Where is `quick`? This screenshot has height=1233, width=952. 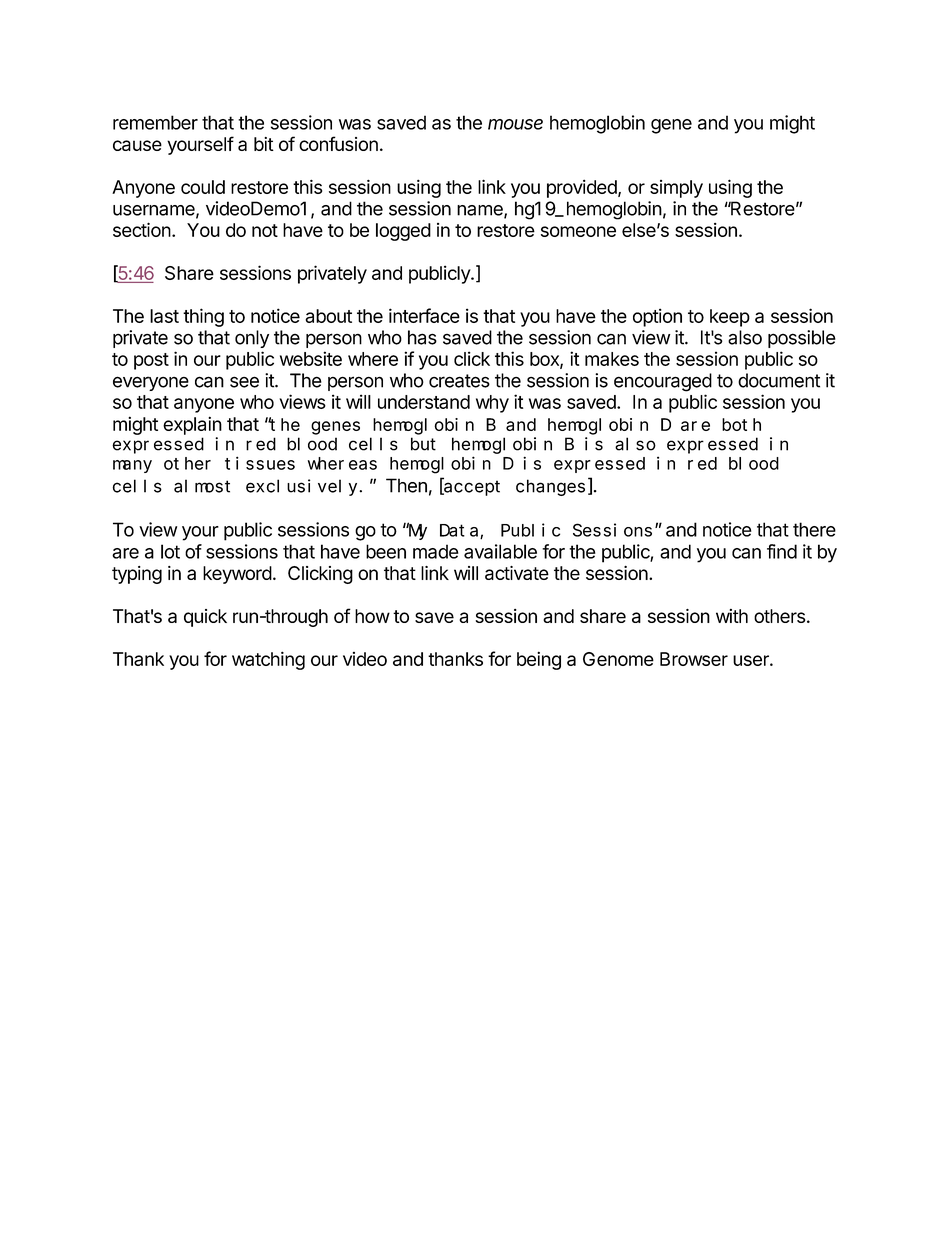
quick is located at coordinates (205, 618).
